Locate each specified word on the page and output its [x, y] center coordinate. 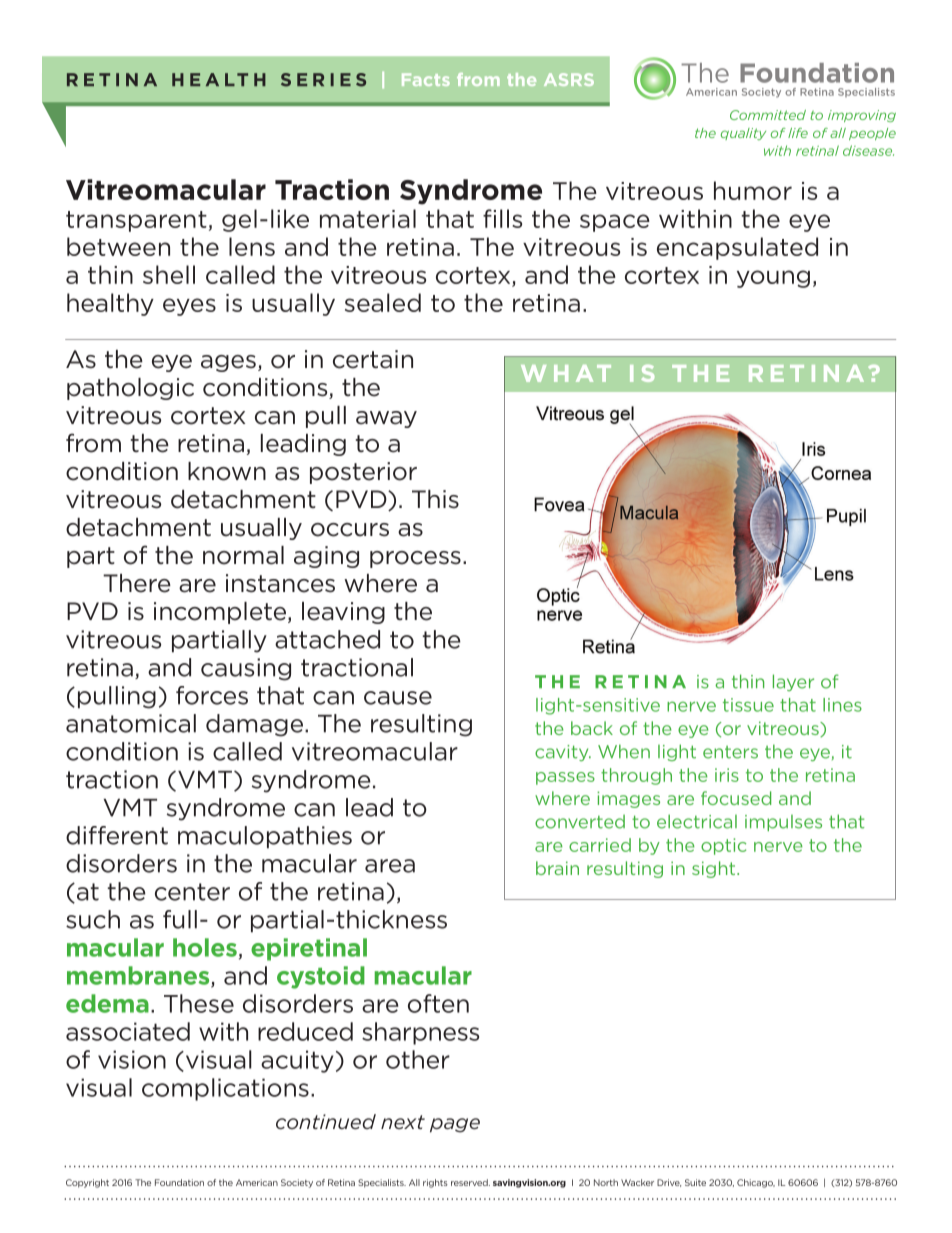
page [455, 1125]
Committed [768, 115]
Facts [426, 79]
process [415, 559]
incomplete [221, 613]
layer [793, 682]
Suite [695, 1182]
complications [225, 1089]
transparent [136, 221]
